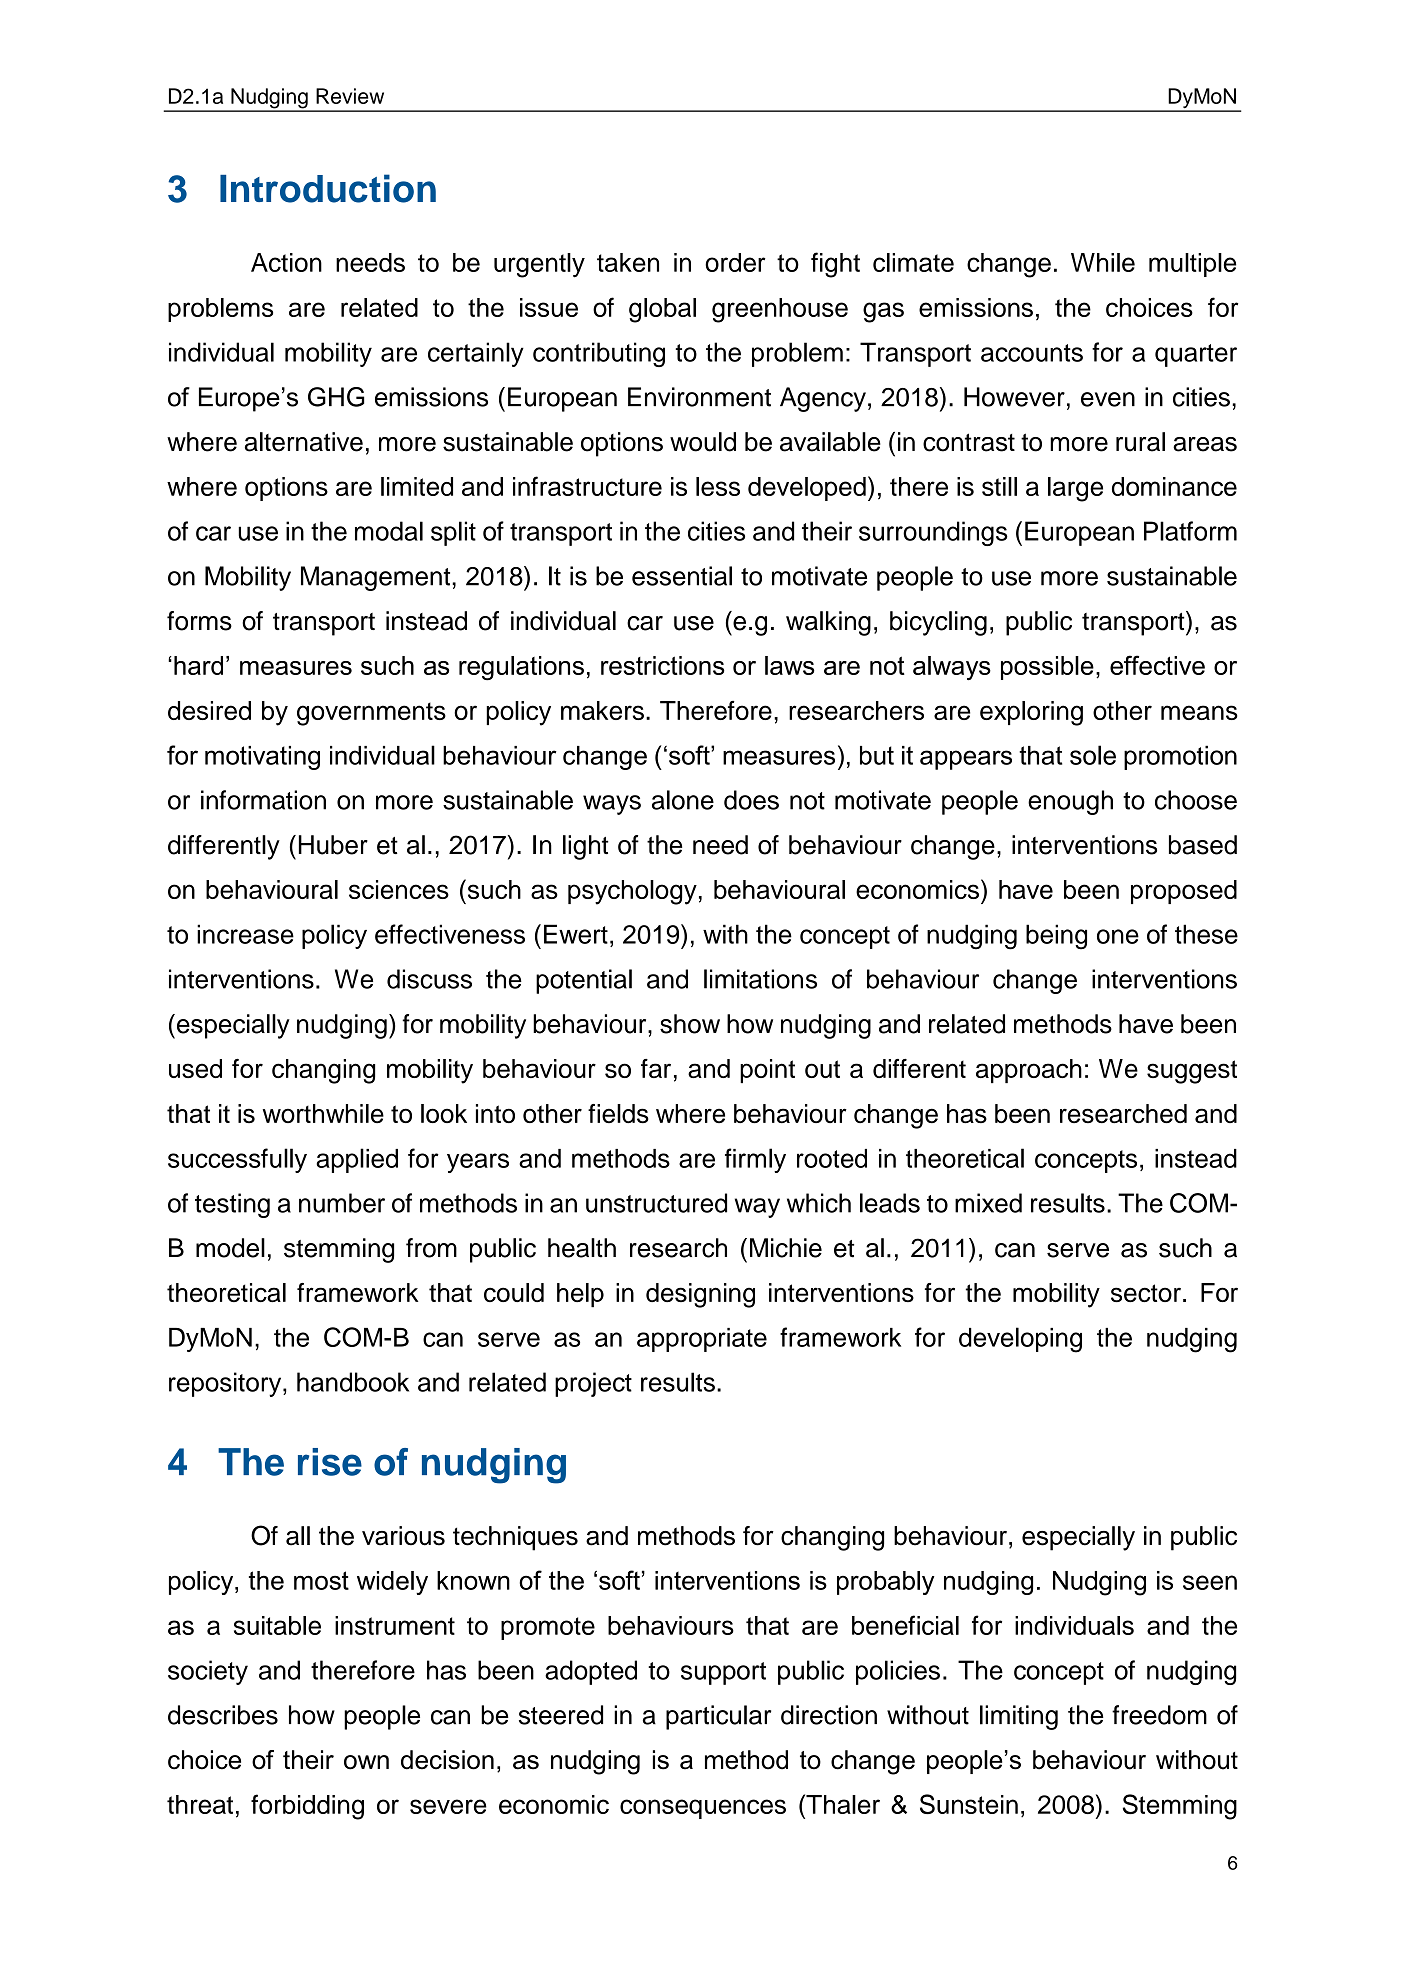 This image has height=1987, width=1405. Describe the element at coordinates (718, 1717) in the image. I see `particular` at that location.
